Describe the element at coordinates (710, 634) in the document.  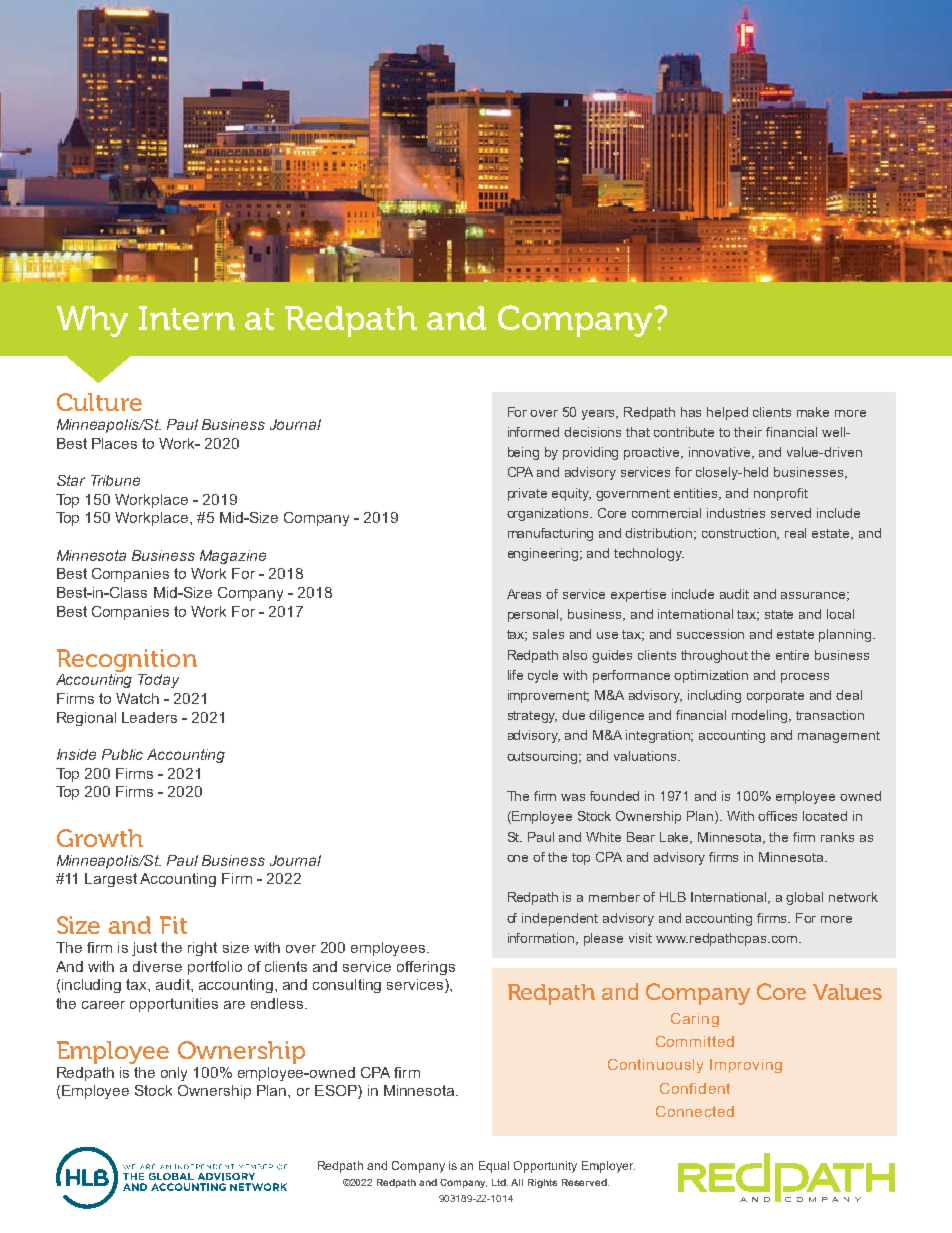
I see `succession` at that location.
